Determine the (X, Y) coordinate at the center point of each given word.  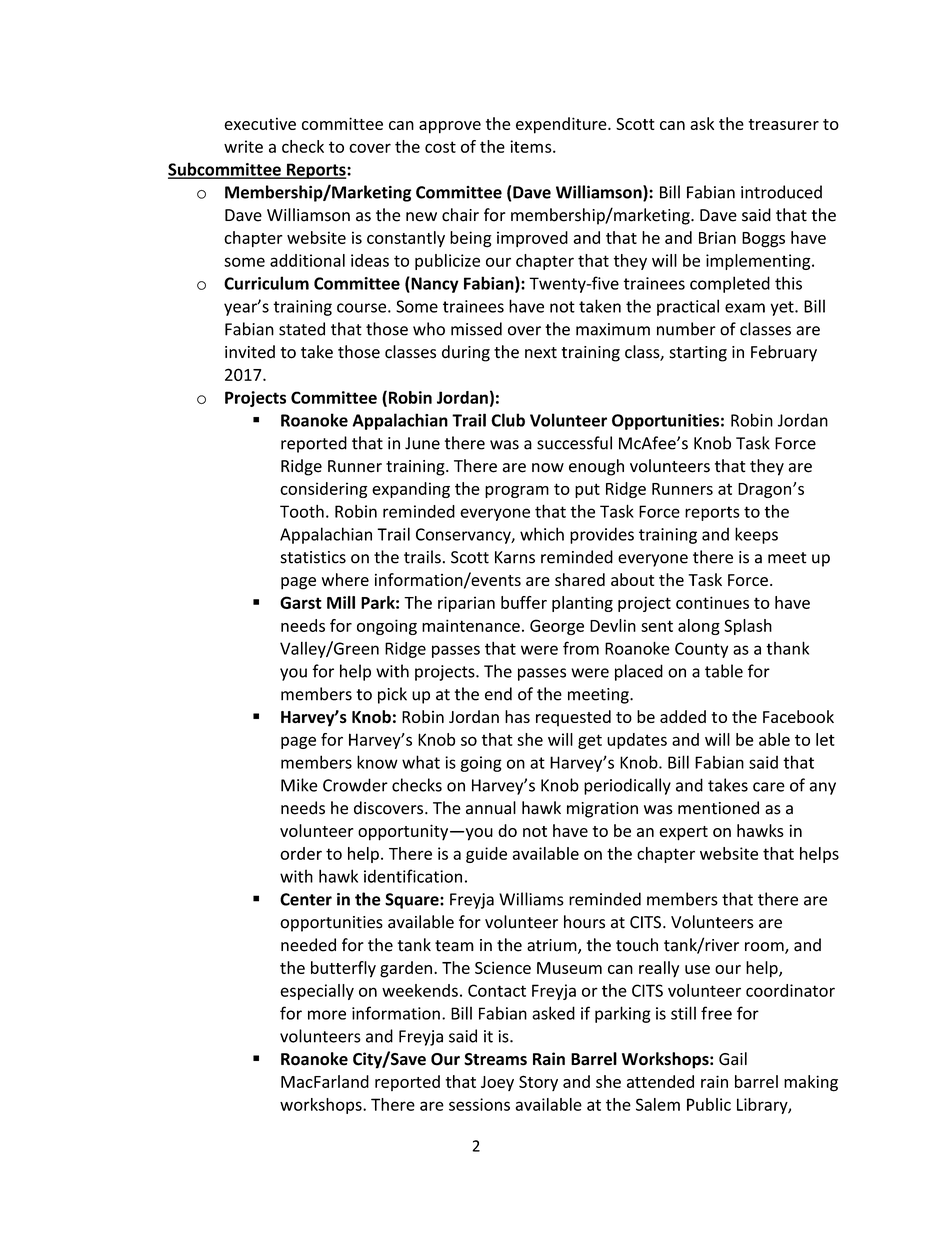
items (532, 146)
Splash (748, 627)
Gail (733, 1059)
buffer (524, 602)
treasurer (783, 124)
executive (260, 123)
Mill (341, 602)
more (327, 1015)
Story (538, 1083)
